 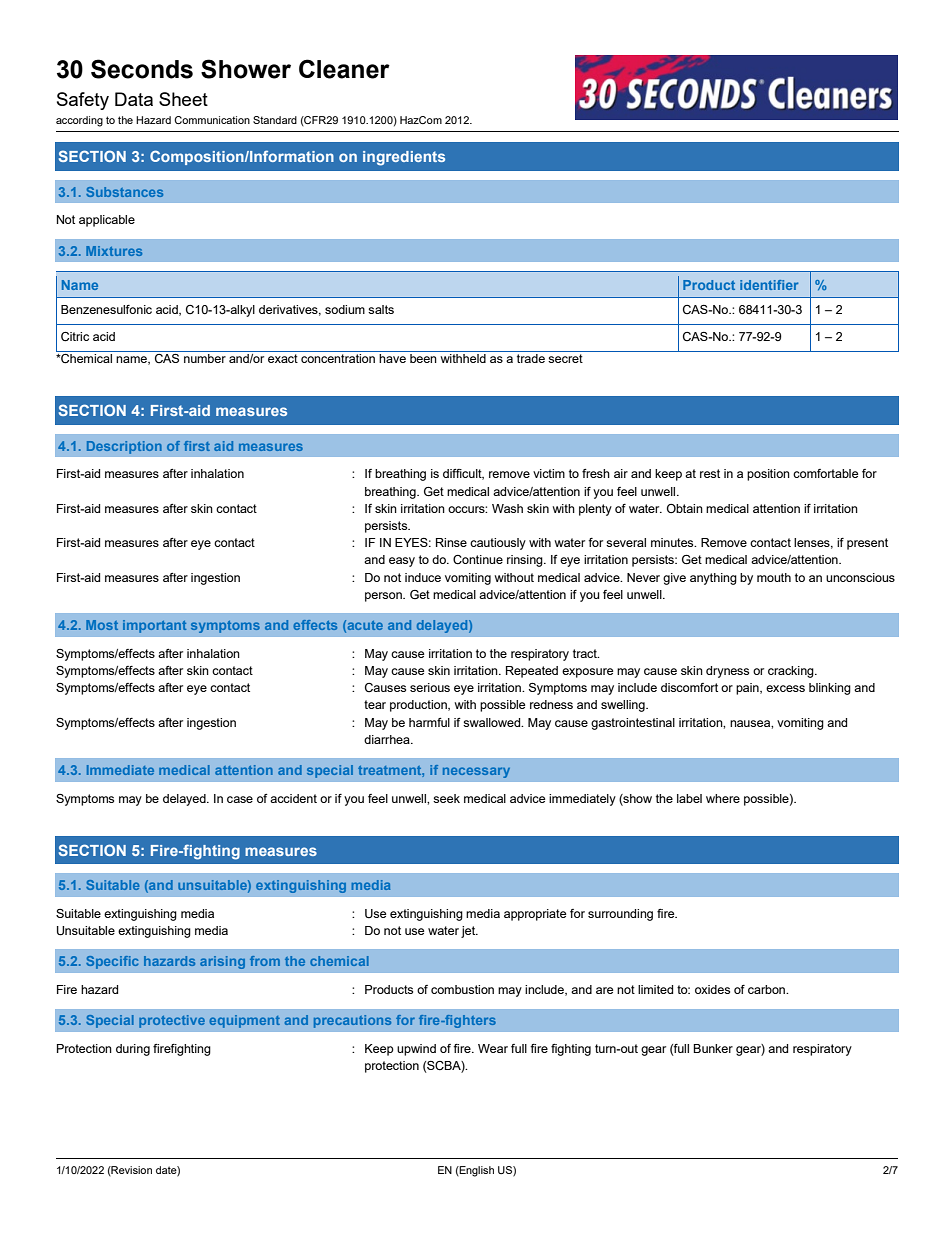 I want to click on important, so click(x=154, y=626).
